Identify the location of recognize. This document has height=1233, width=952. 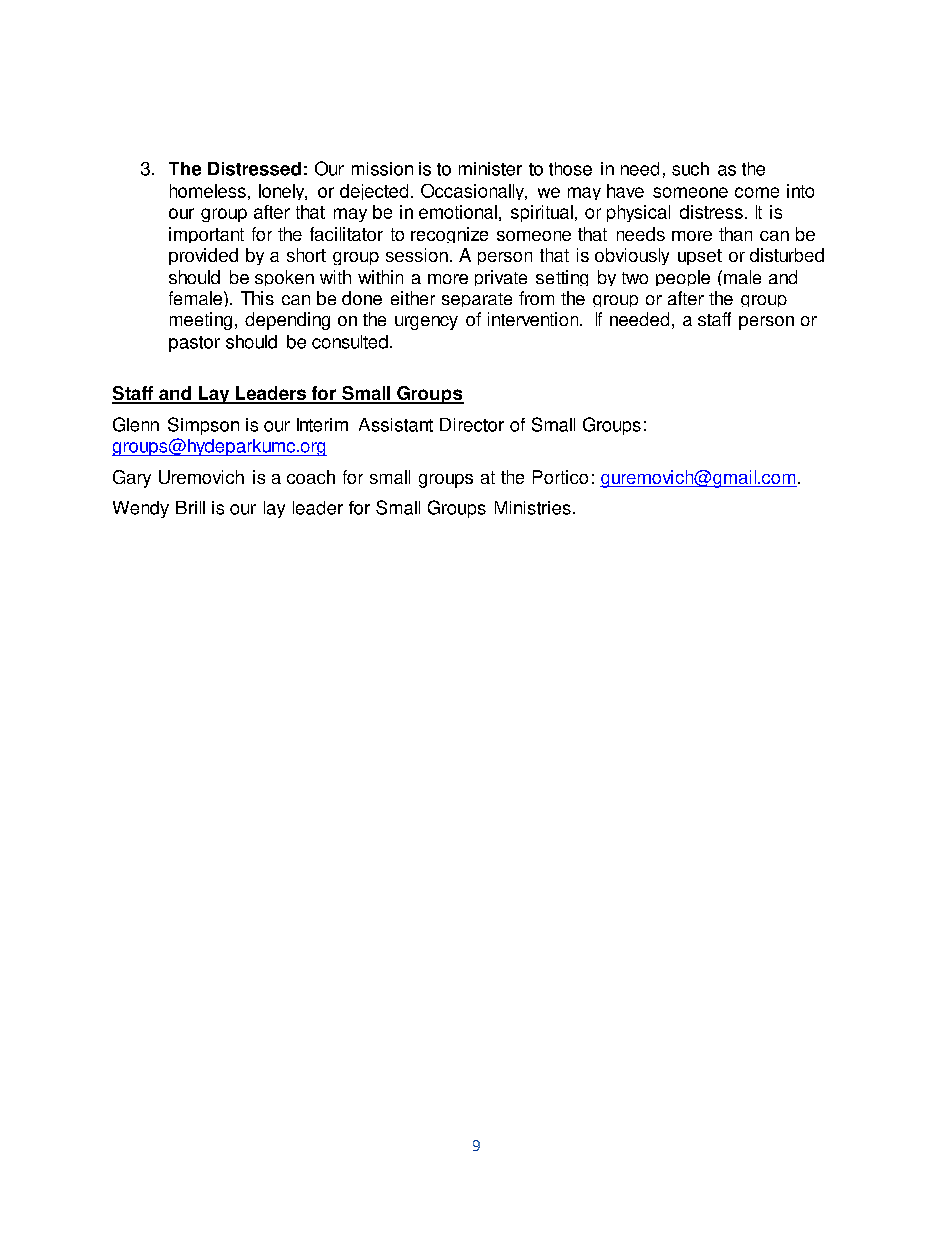
(449, 235).
